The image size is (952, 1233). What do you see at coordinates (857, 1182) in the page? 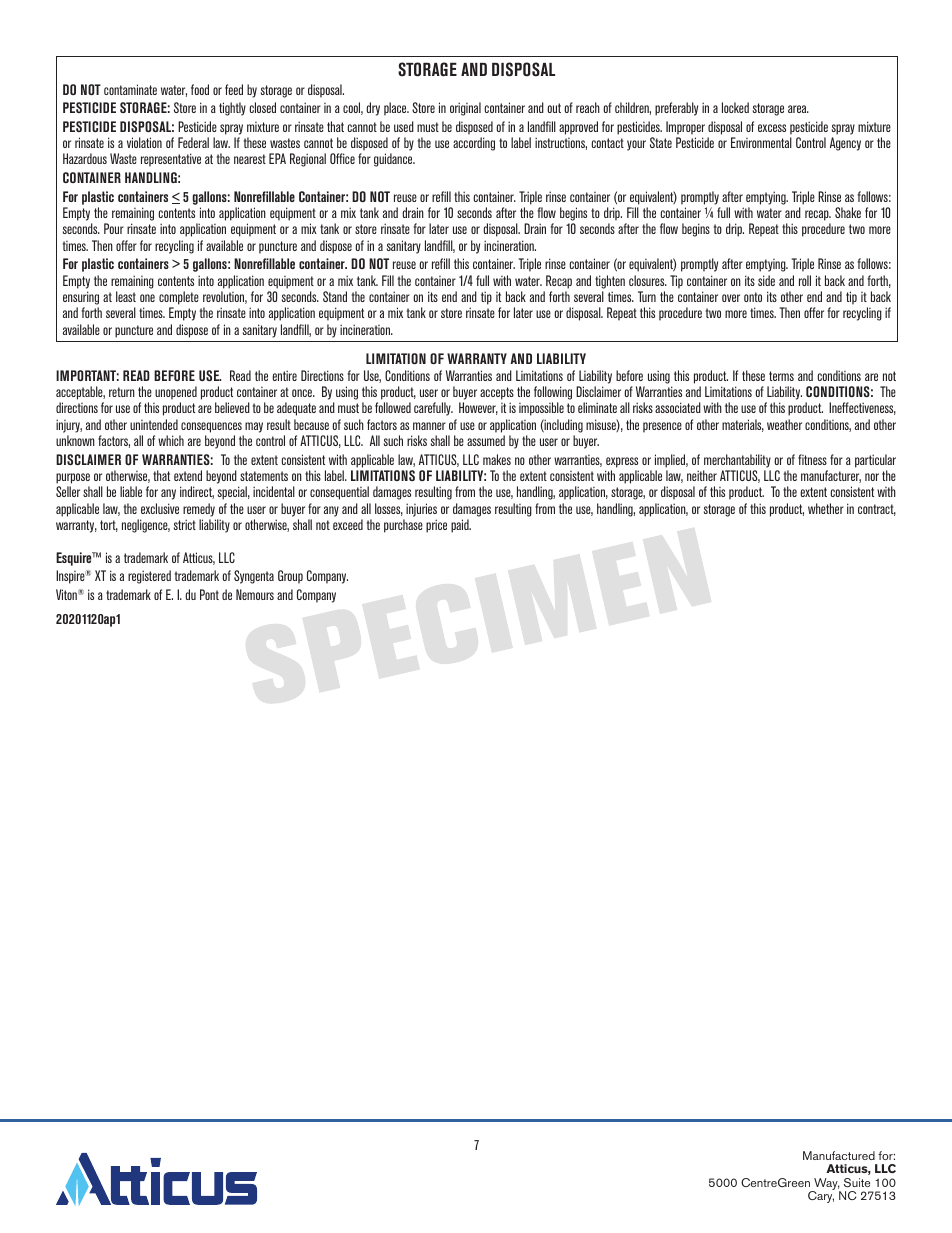
I see `Suite` at bounding box center [857, 1182].
